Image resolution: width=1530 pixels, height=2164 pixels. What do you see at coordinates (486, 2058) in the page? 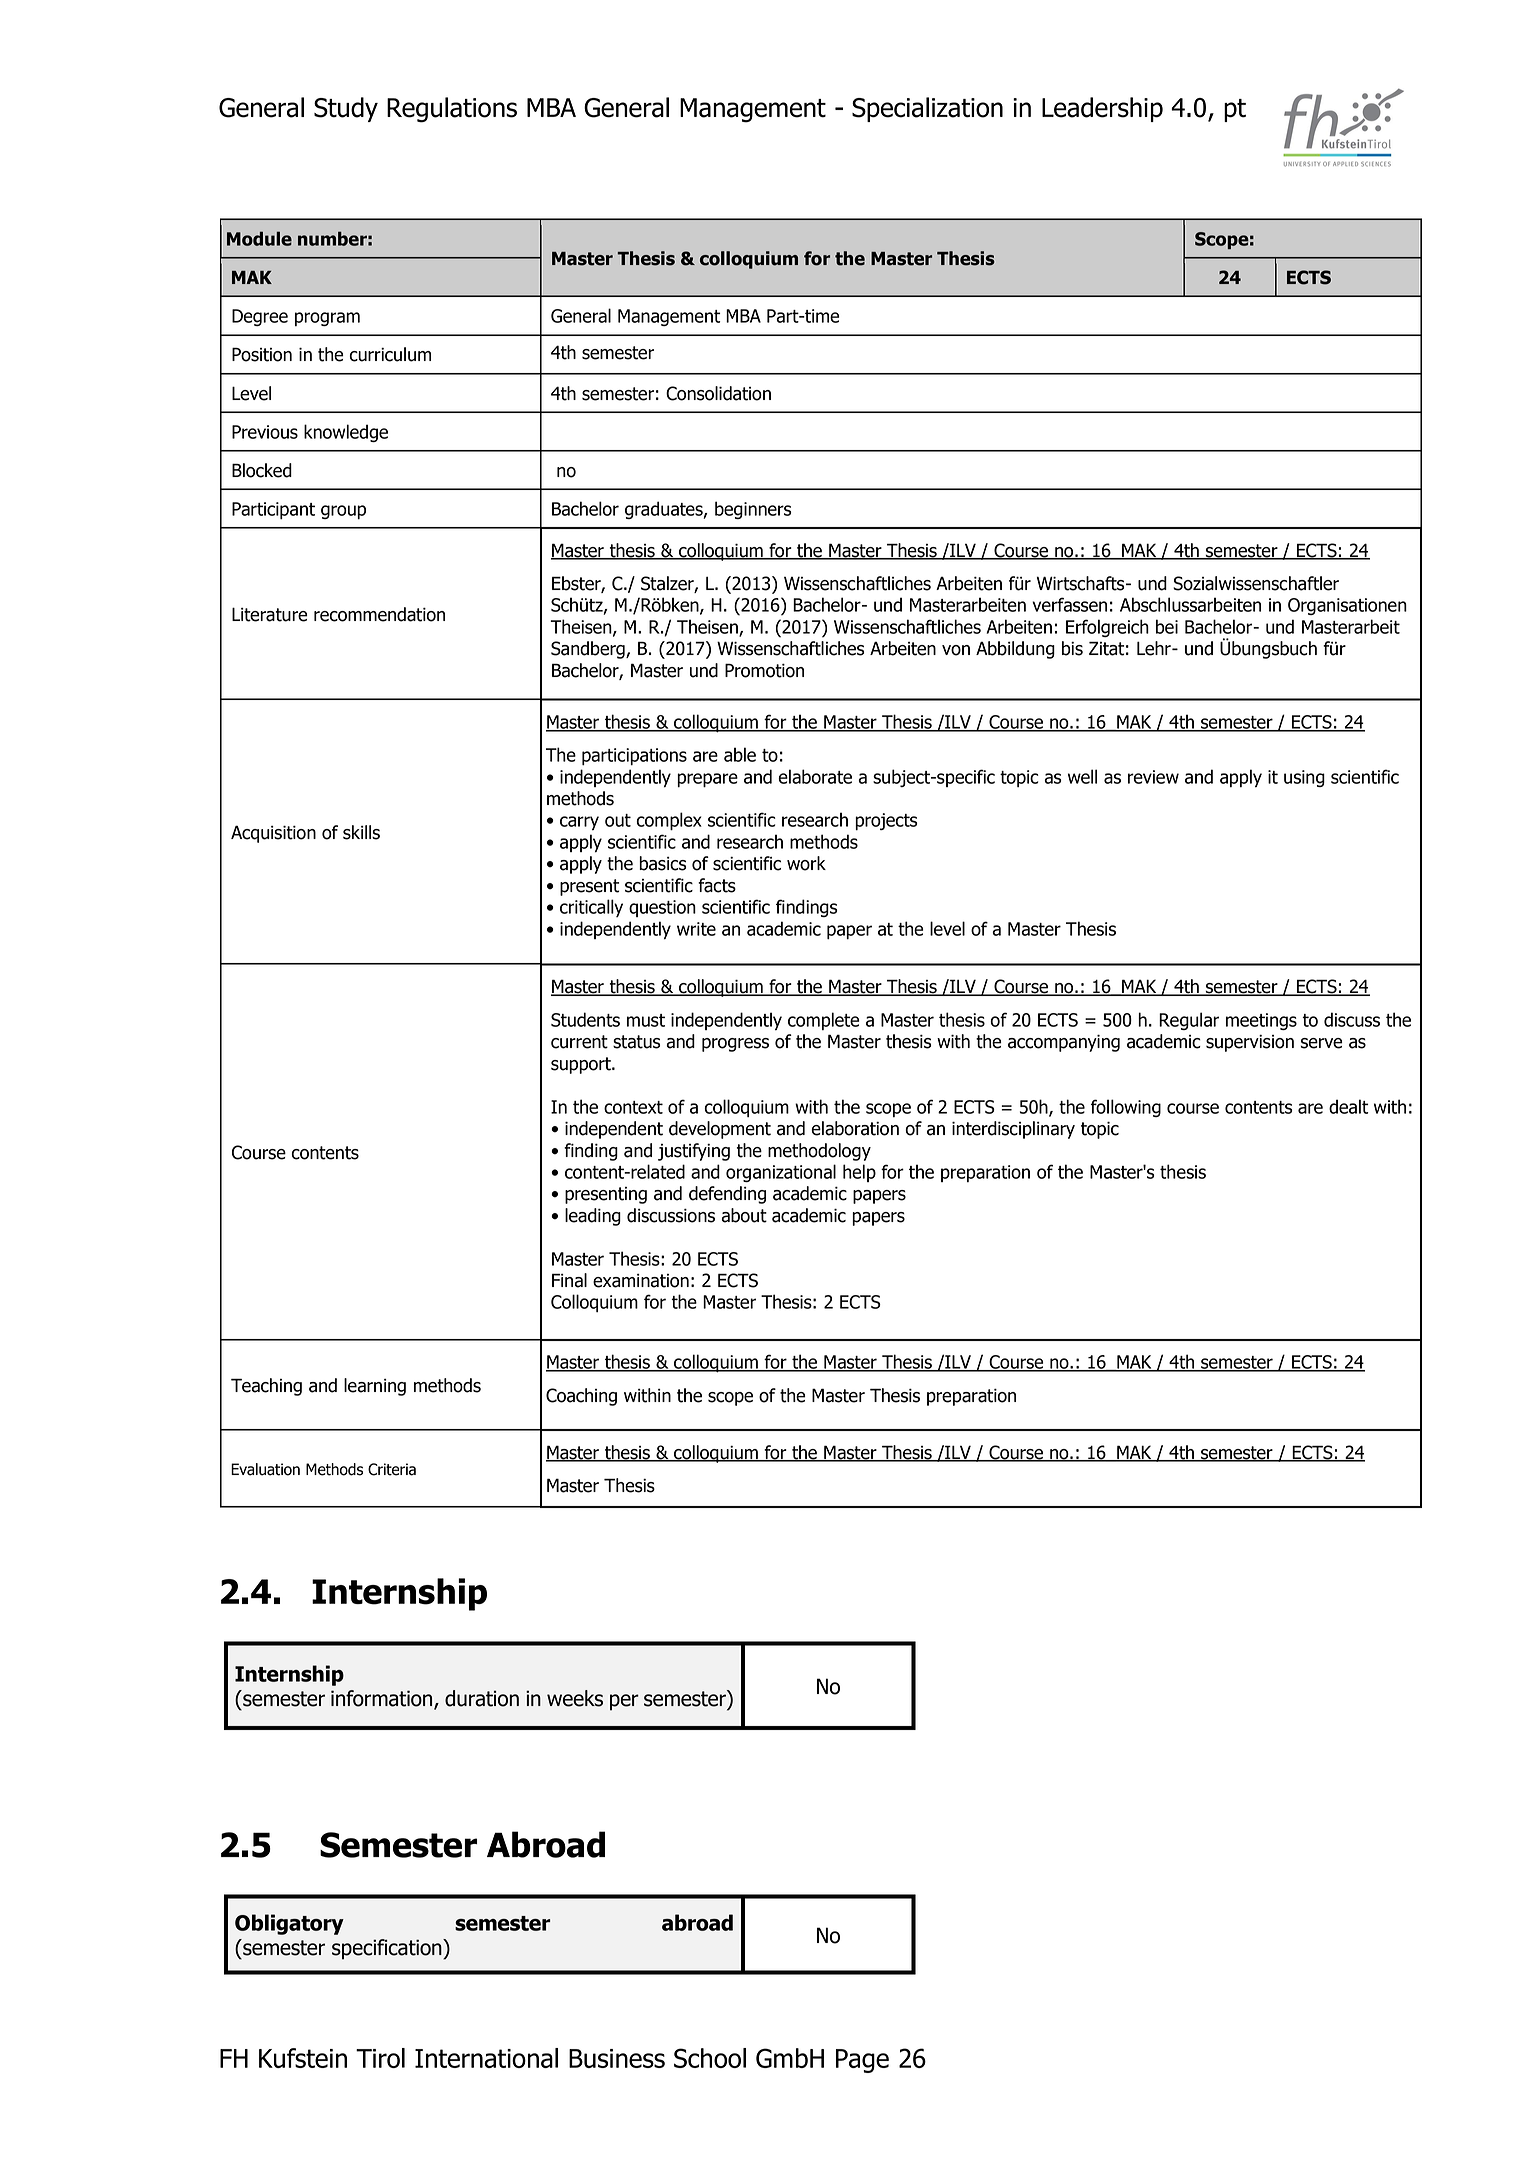
I see `International` at bounding box center [486, 2058].
